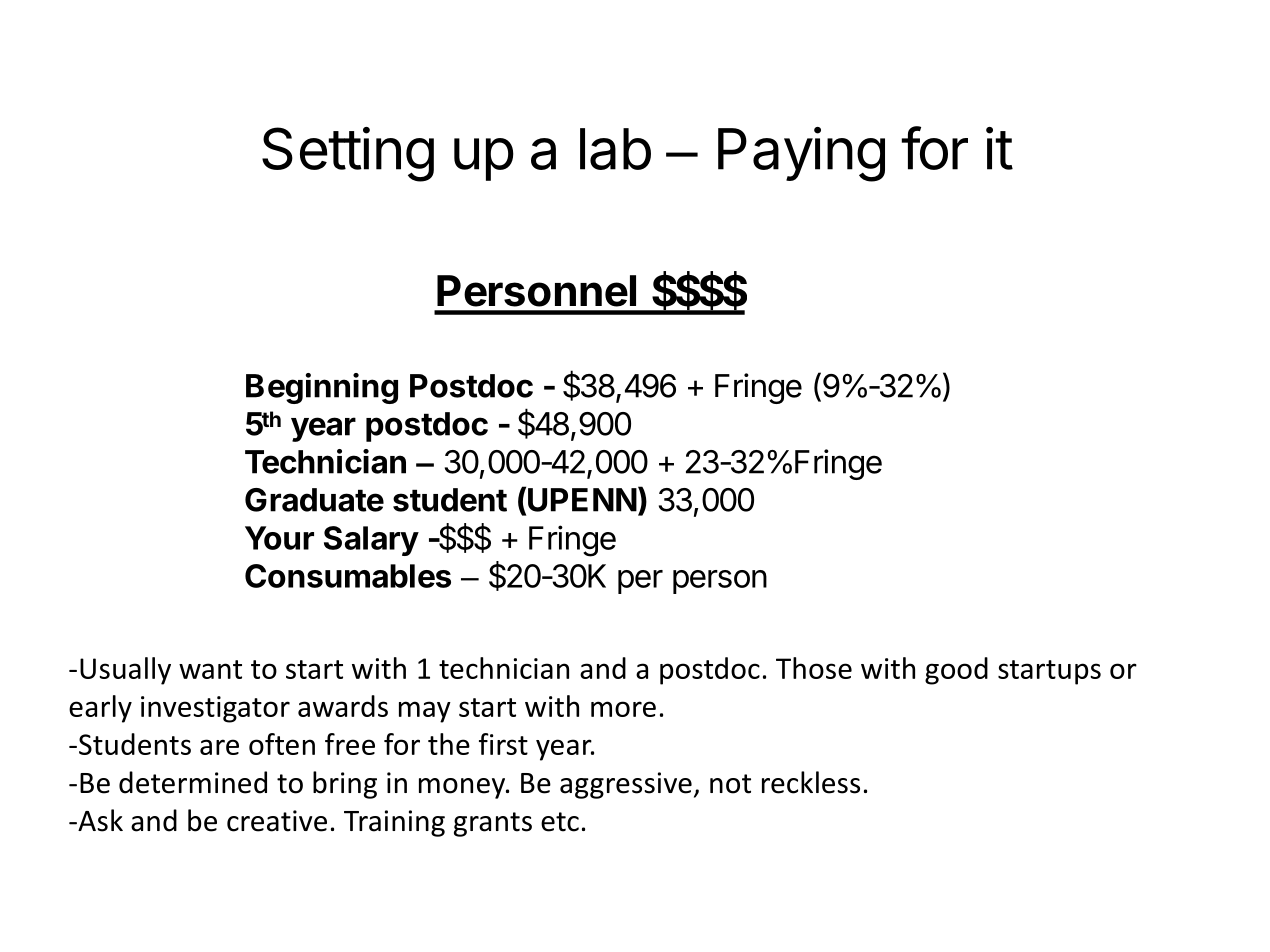 The image size is (1270, 952). Describe the element at coordinates (322, 388) in the page. I see `Beginning` at that location.
